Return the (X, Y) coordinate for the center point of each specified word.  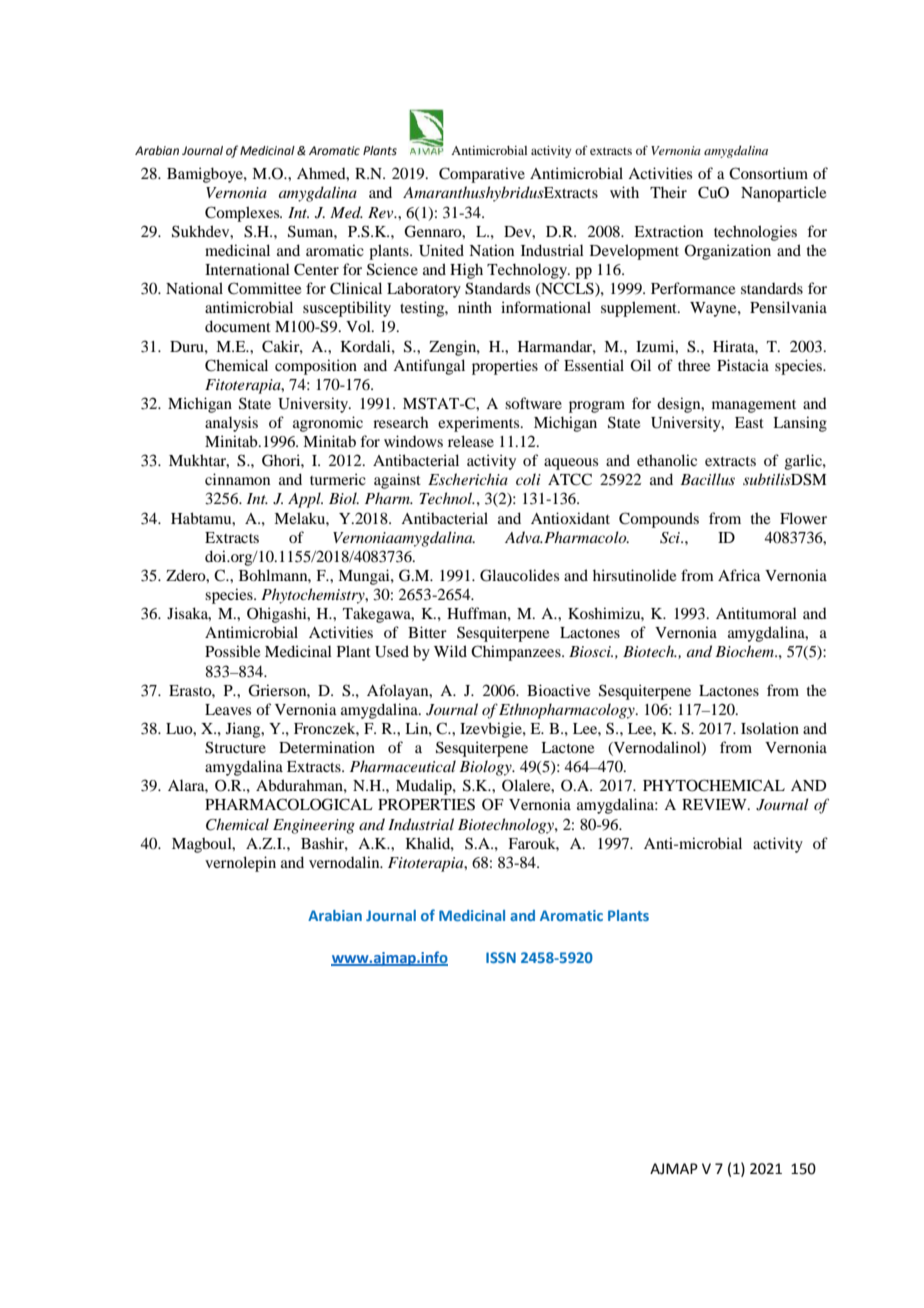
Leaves (228, 709)
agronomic (328, 424)
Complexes (243, 214)
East (749, 422)
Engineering (314, 826)
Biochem (745, 651)
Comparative (482, 175)
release (471, 441)
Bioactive (558, 690)
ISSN (501, 957)
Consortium (768, 173)
